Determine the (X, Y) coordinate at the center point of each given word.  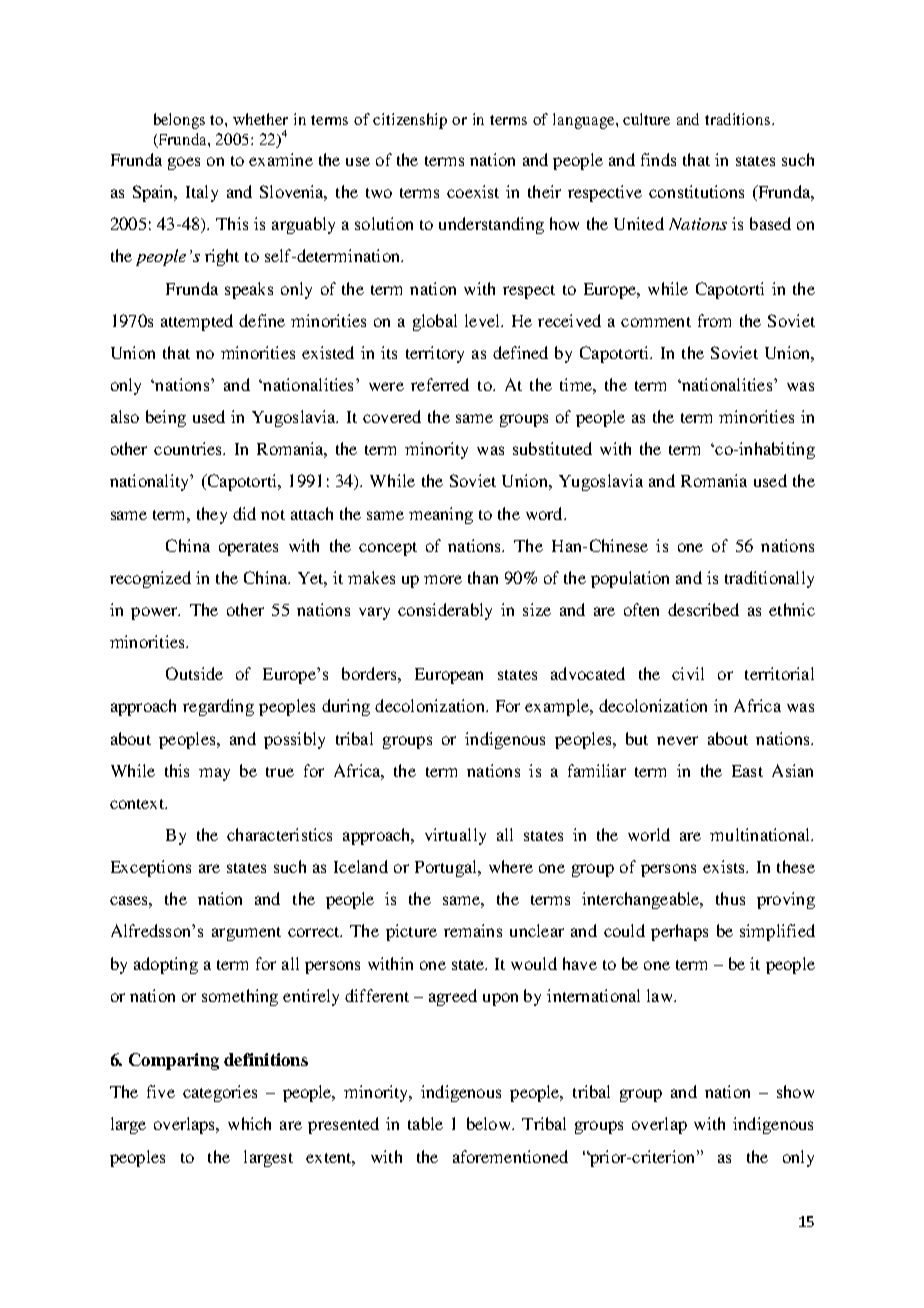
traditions (737, 119)
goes (184, 163)
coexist (473, 191)
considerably (445, 611)
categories (220, 1093)
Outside (194, 673)
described (703, 609)
